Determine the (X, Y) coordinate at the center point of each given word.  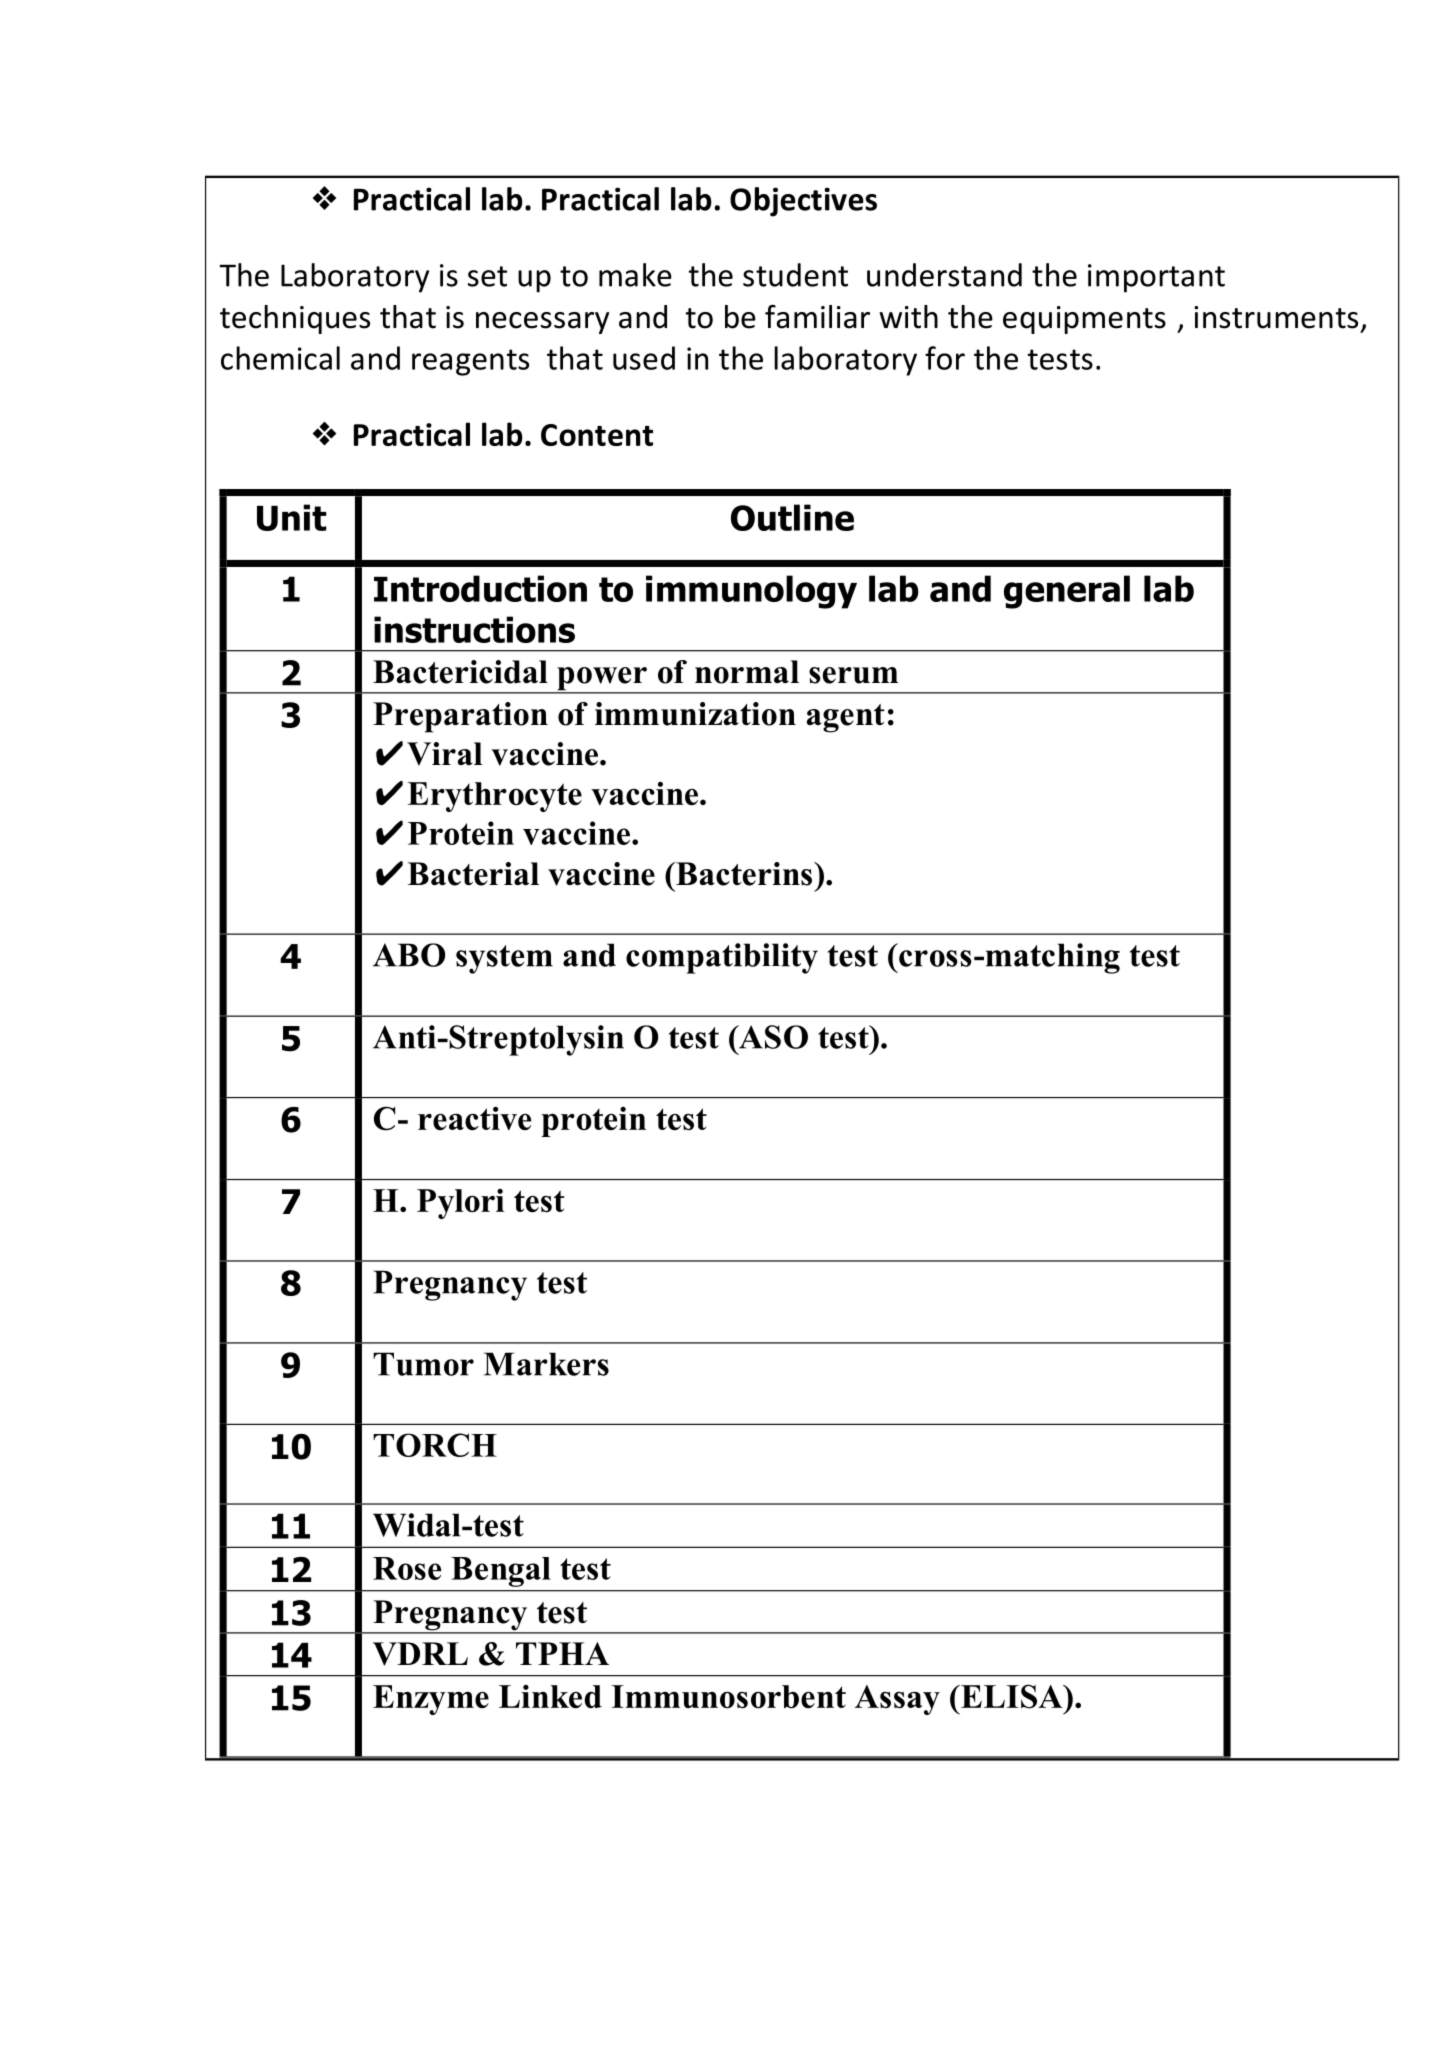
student (795, 275)
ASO (772, 1037)
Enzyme (431, 1700)
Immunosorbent (729, 1697)
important (1156, 278)
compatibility (722, 958)
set (487, 276)
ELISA (1012, 1696)
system (504, 959)
